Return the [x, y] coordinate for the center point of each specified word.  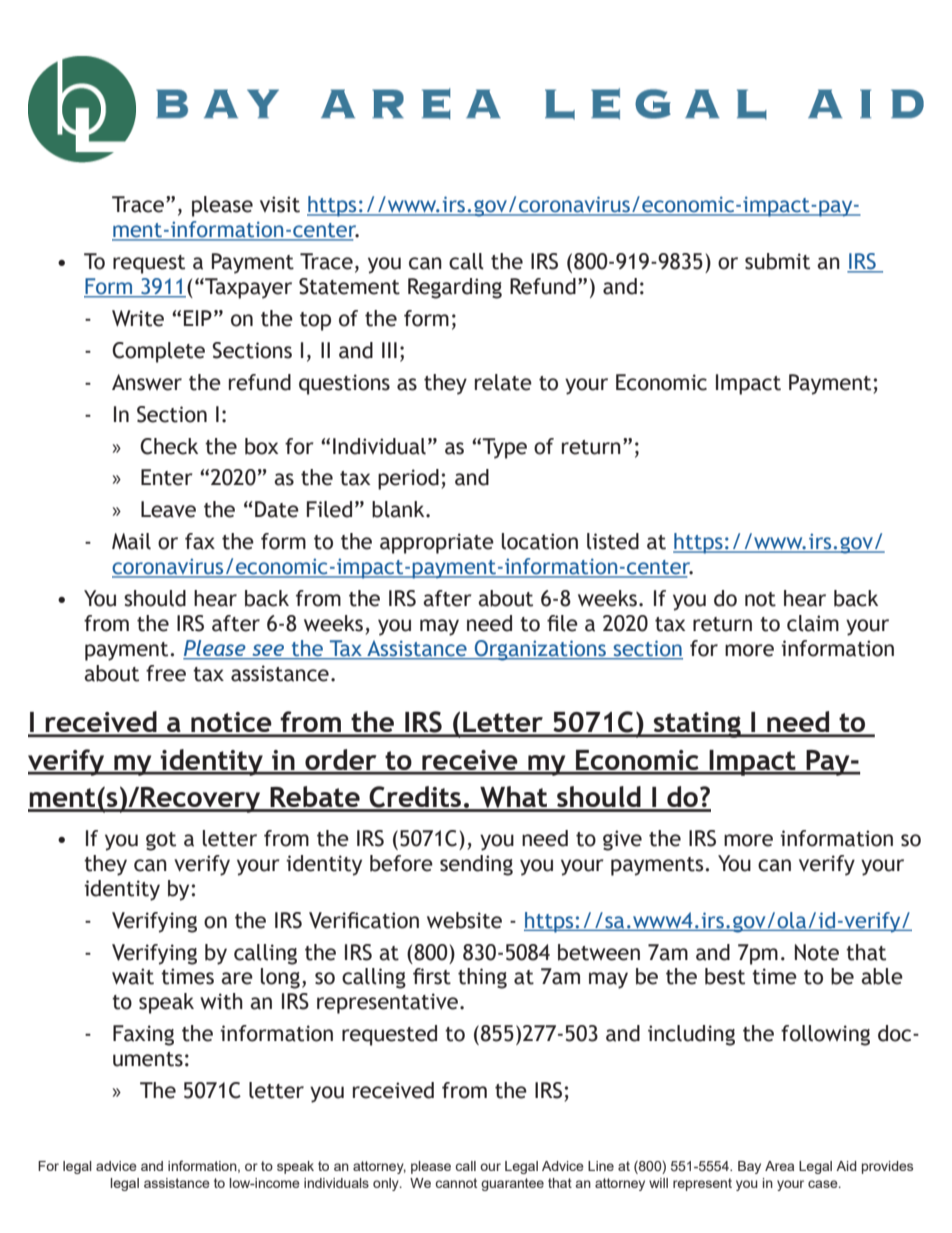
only [387, 1184]
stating [697, 725]
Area [779, 1166]
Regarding [455, 288]
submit [777, 261]
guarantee [512, 1184]
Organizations [540, 650]
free [166, 673]
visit [280, 204]
